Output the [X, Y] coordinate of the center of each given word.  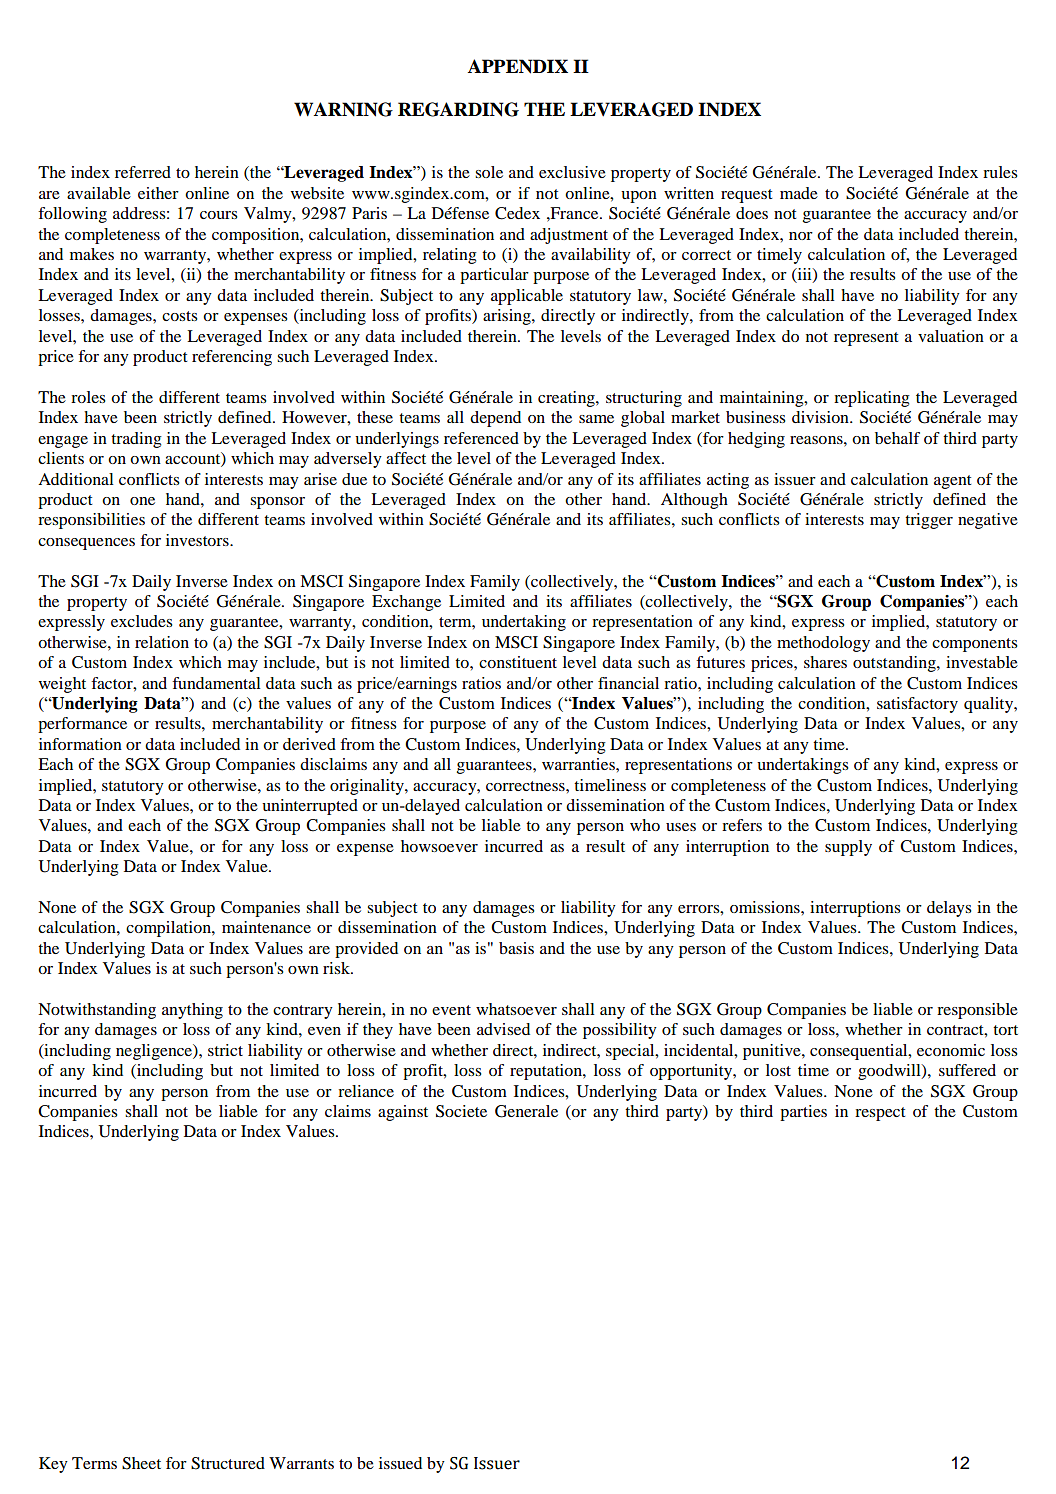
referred [143, 172]
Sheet [141, 1463]
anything [192, 1011]
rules [1000, 172]
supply [848, 848]
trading [136, 440]
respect [880, 1114]
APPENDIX [518, 66]
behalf [897, 438]
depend [495, 419]
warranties [579, 764]
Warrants [301, 1463]
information [80, 744]
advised [503, 1029]
